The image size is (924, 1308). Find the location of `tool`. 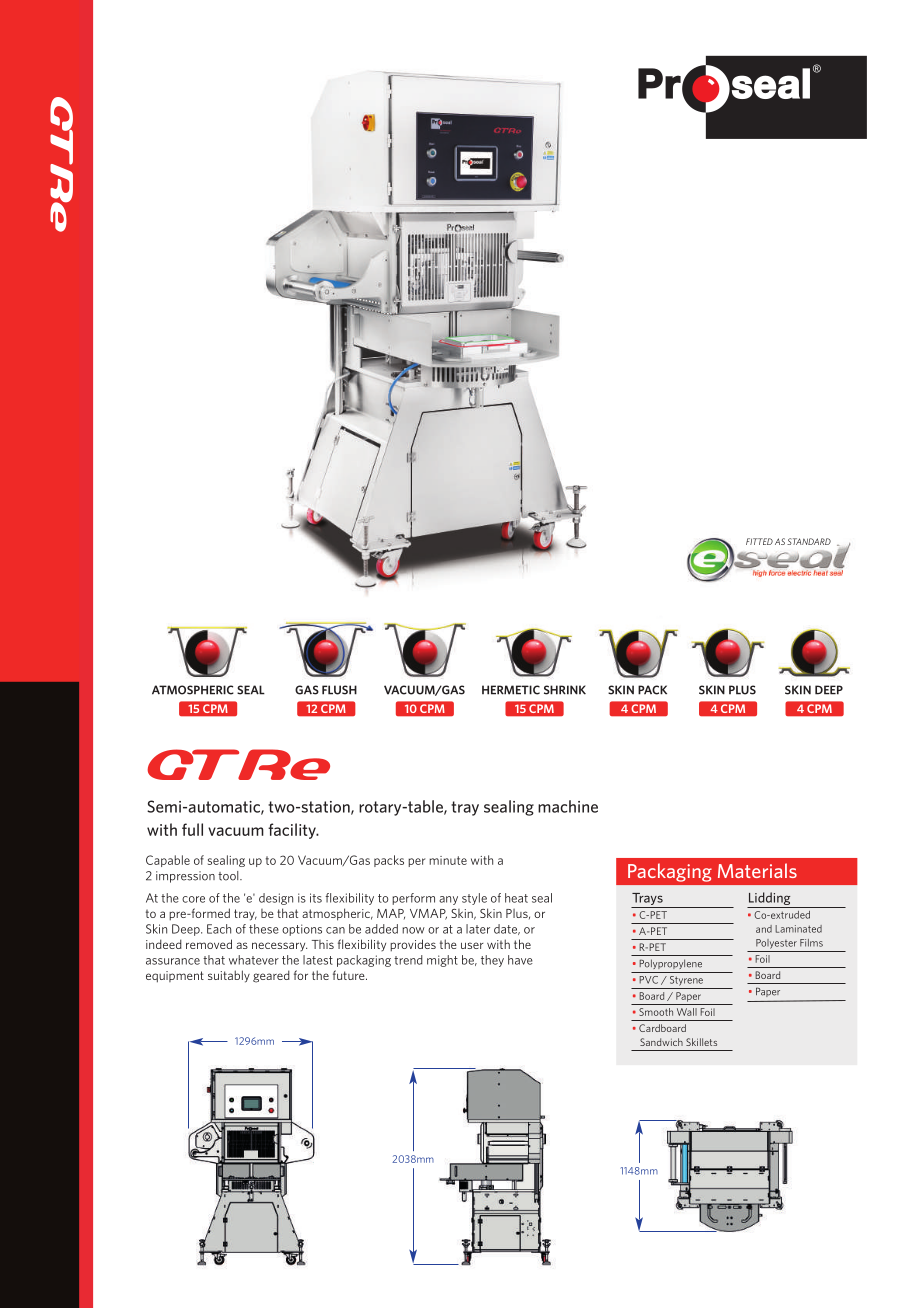

tool is located at coordinates (229, 876).
